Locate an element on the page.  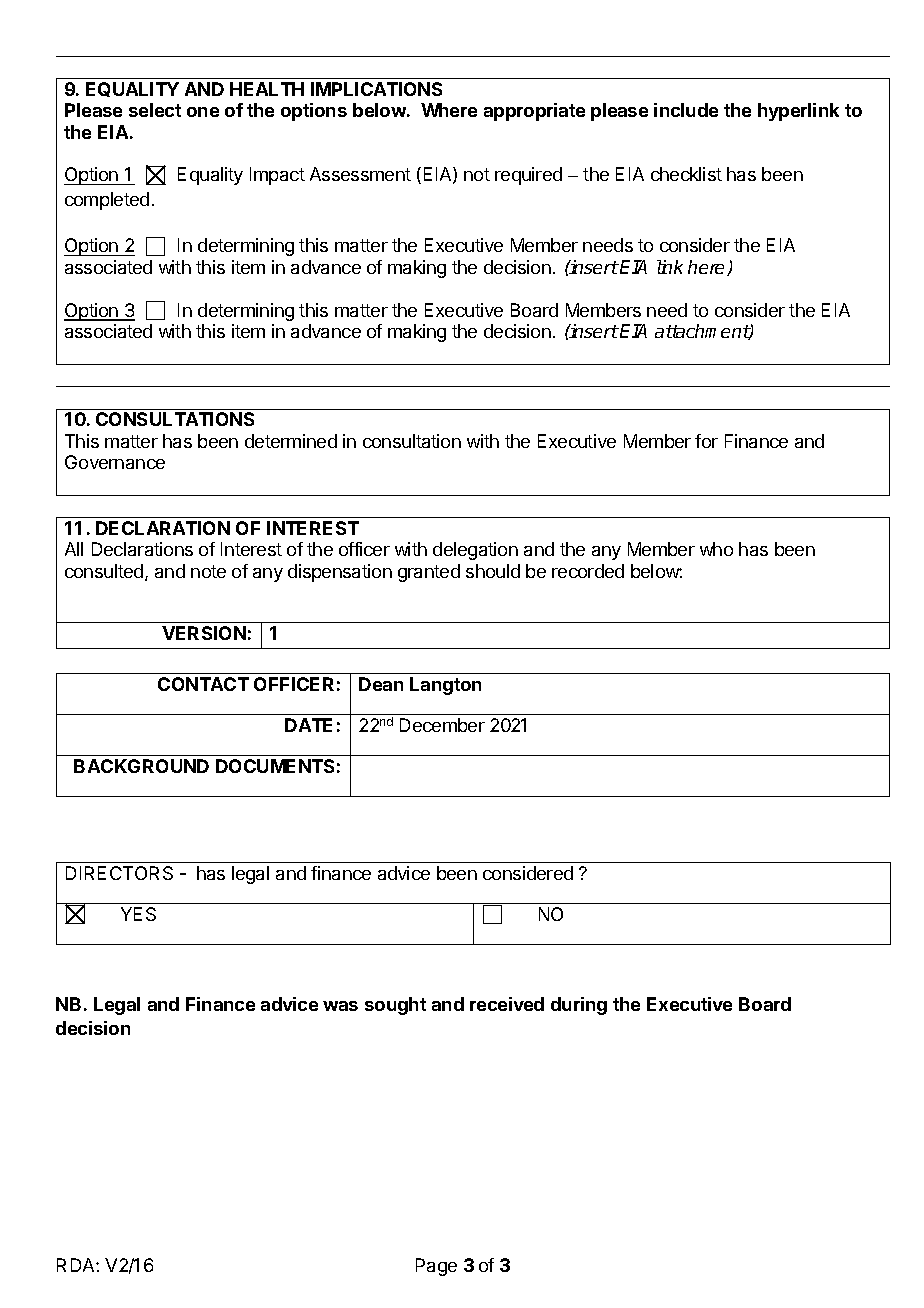
include is located at coordinates (686, 110).
